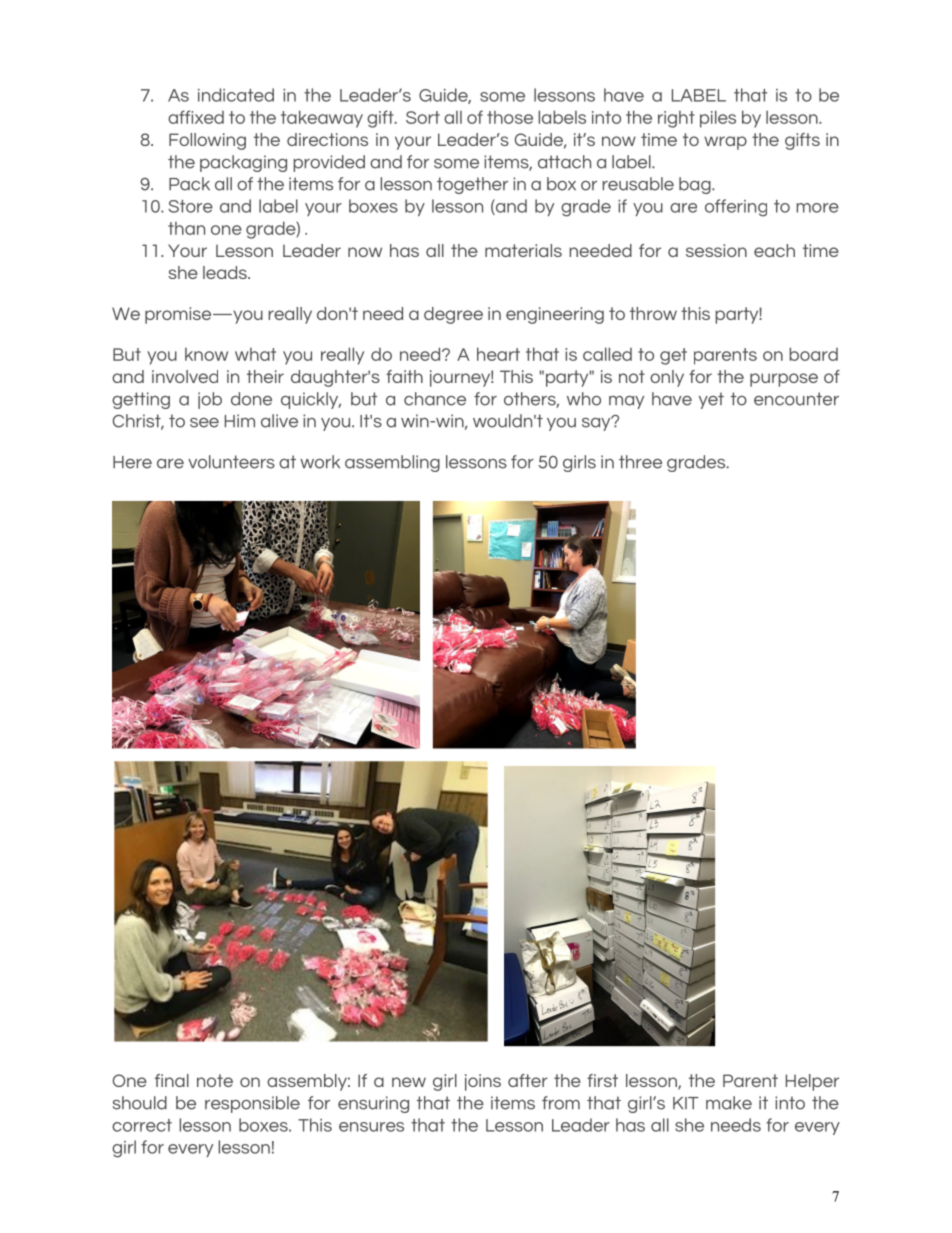 Image resolution: width=952 pixels, height=1233 pixels. I want to click on responsible, so click(252, 1104).
